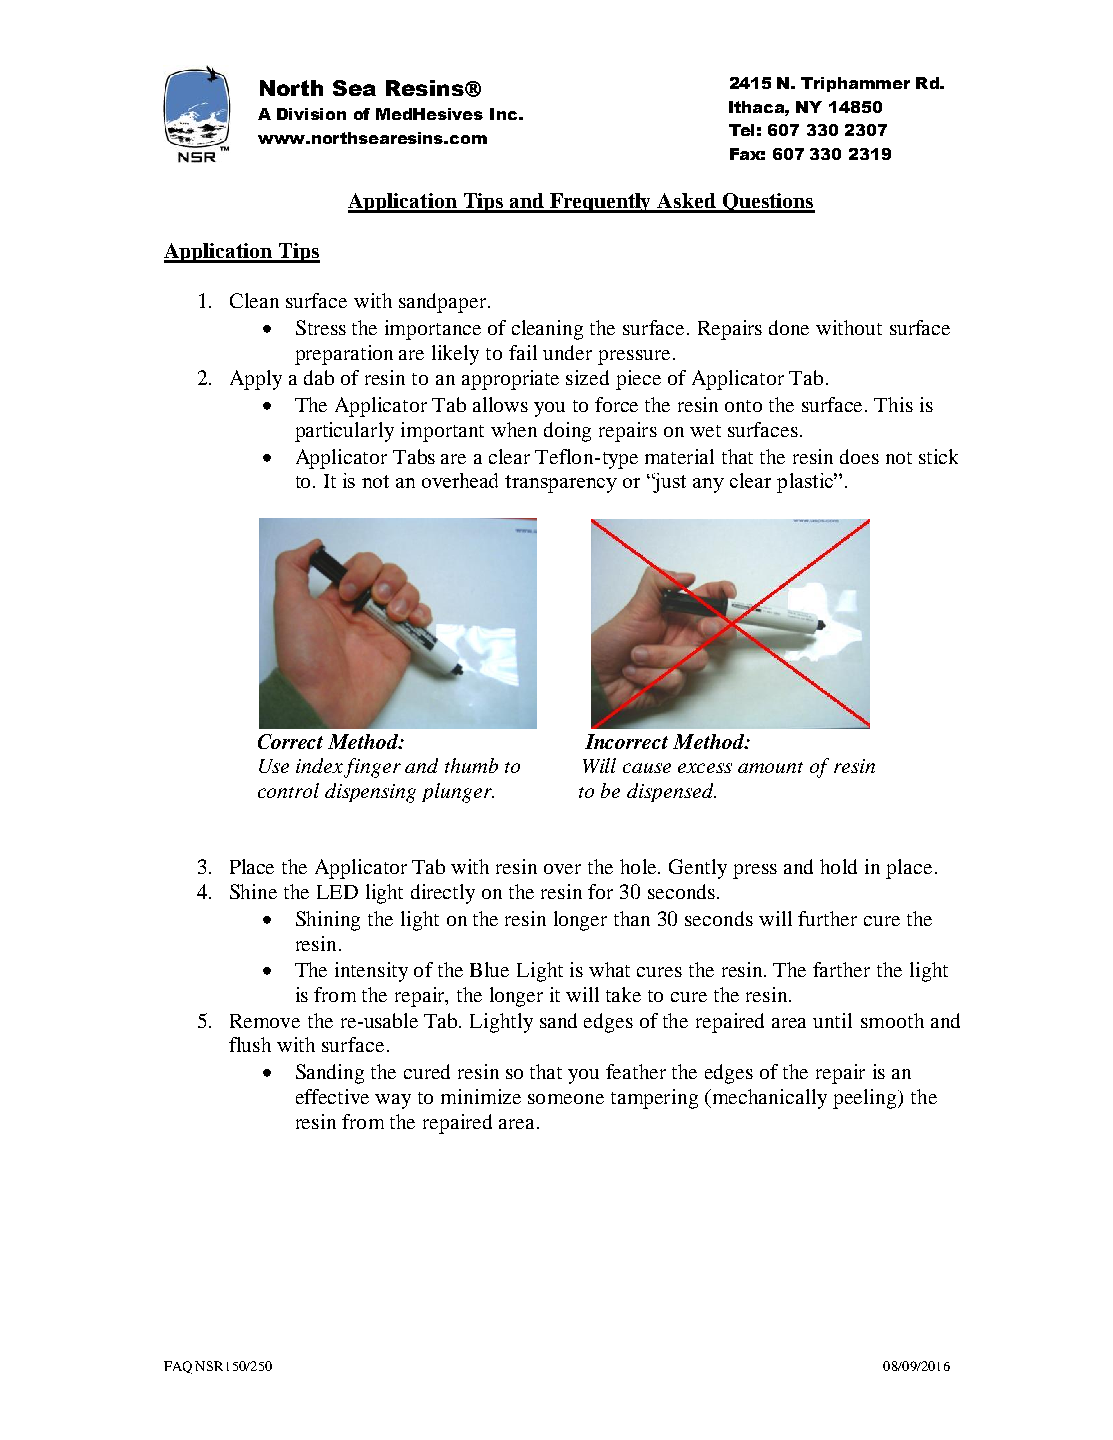  What do you see at coordinates (561, 484) in the image?
I see `transparency` at bounding box center [561, 484].
